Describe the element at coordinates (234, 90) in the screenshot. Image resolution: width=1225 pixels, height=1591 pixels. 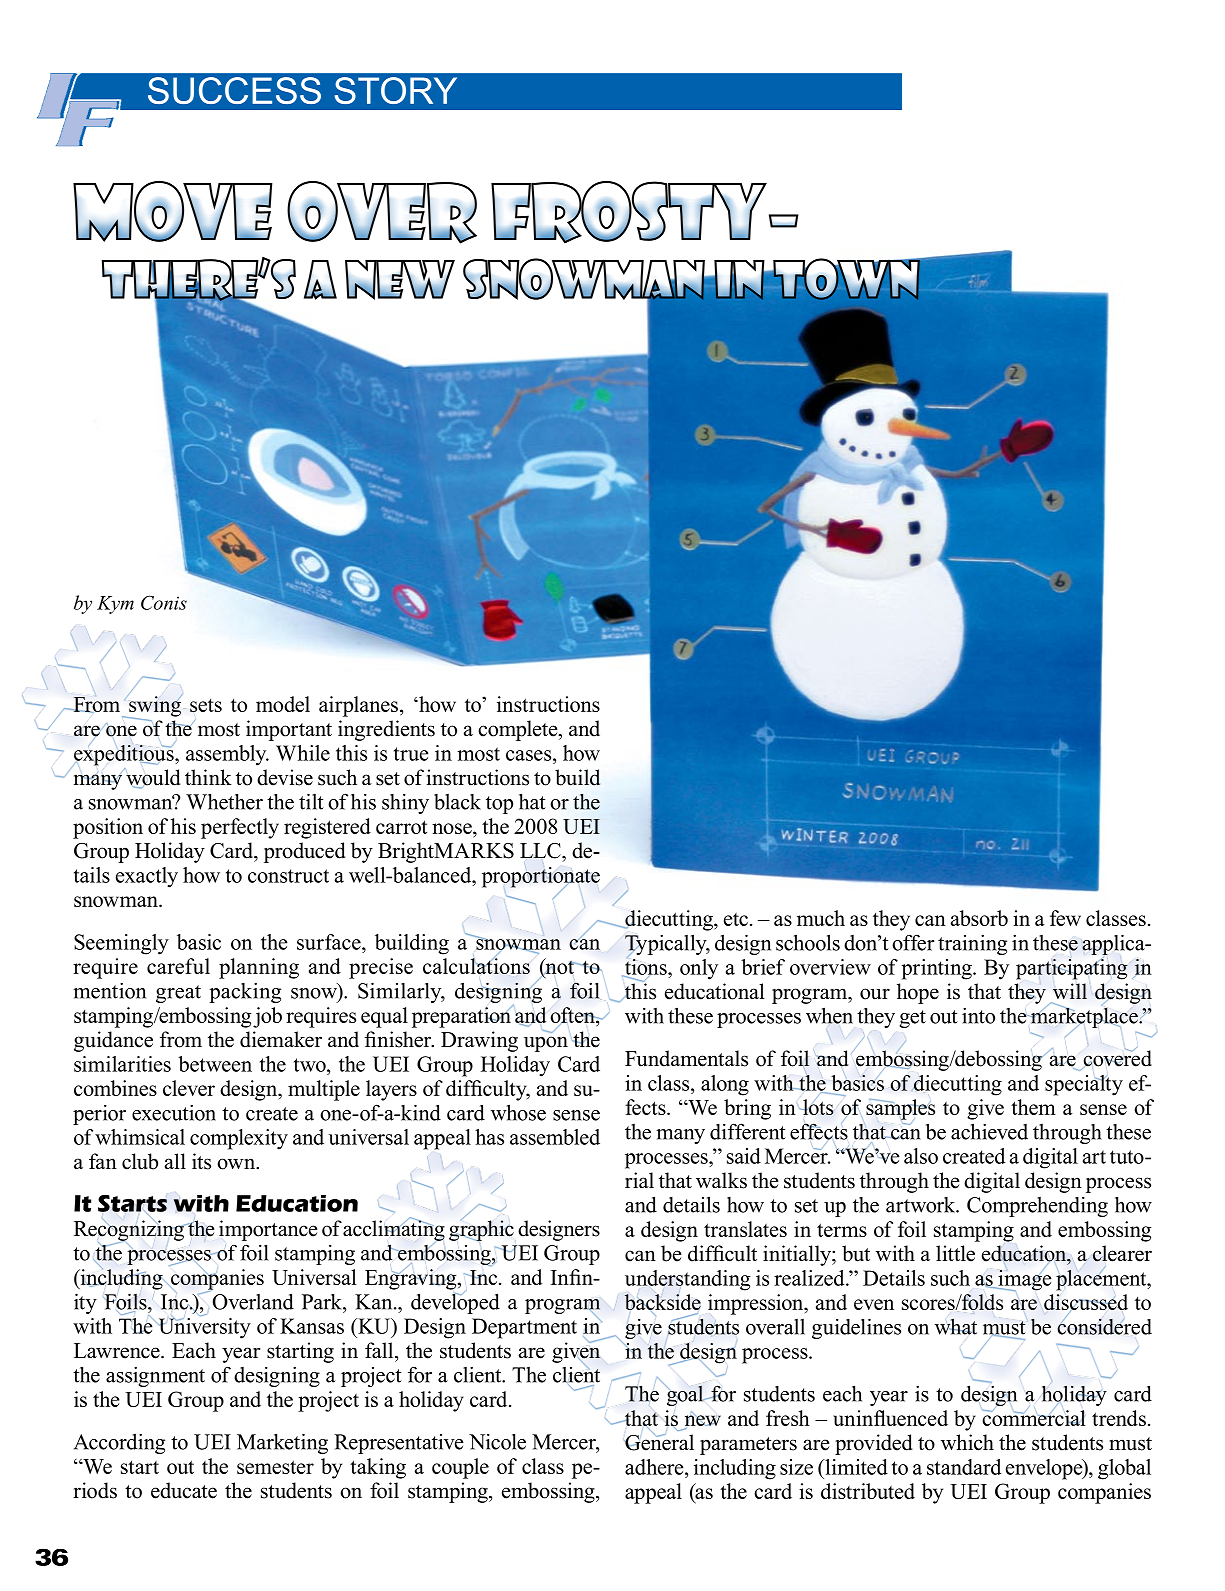
I see `SUCCESS` at that location.
